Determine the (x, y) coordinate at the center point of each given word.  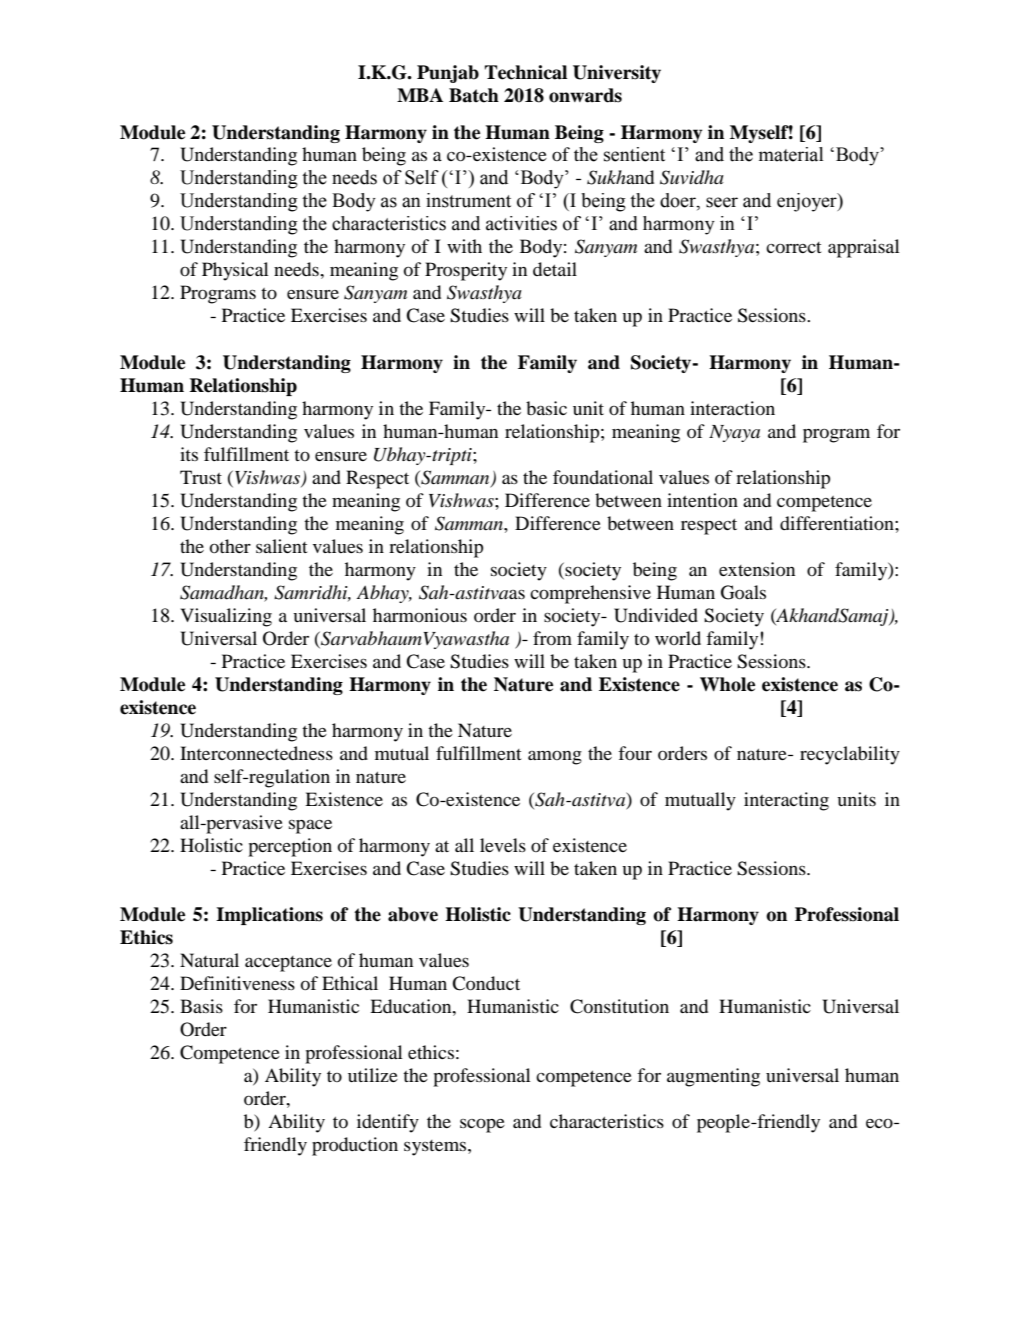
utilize (373, 1075)
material (791, 154)
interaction (732, 408)
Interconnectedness (256, 753)
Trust (201, 477)
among (555, 758)
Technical (526, 72)
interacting (786, 801)
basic (546, 408)
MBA (420, 95)
